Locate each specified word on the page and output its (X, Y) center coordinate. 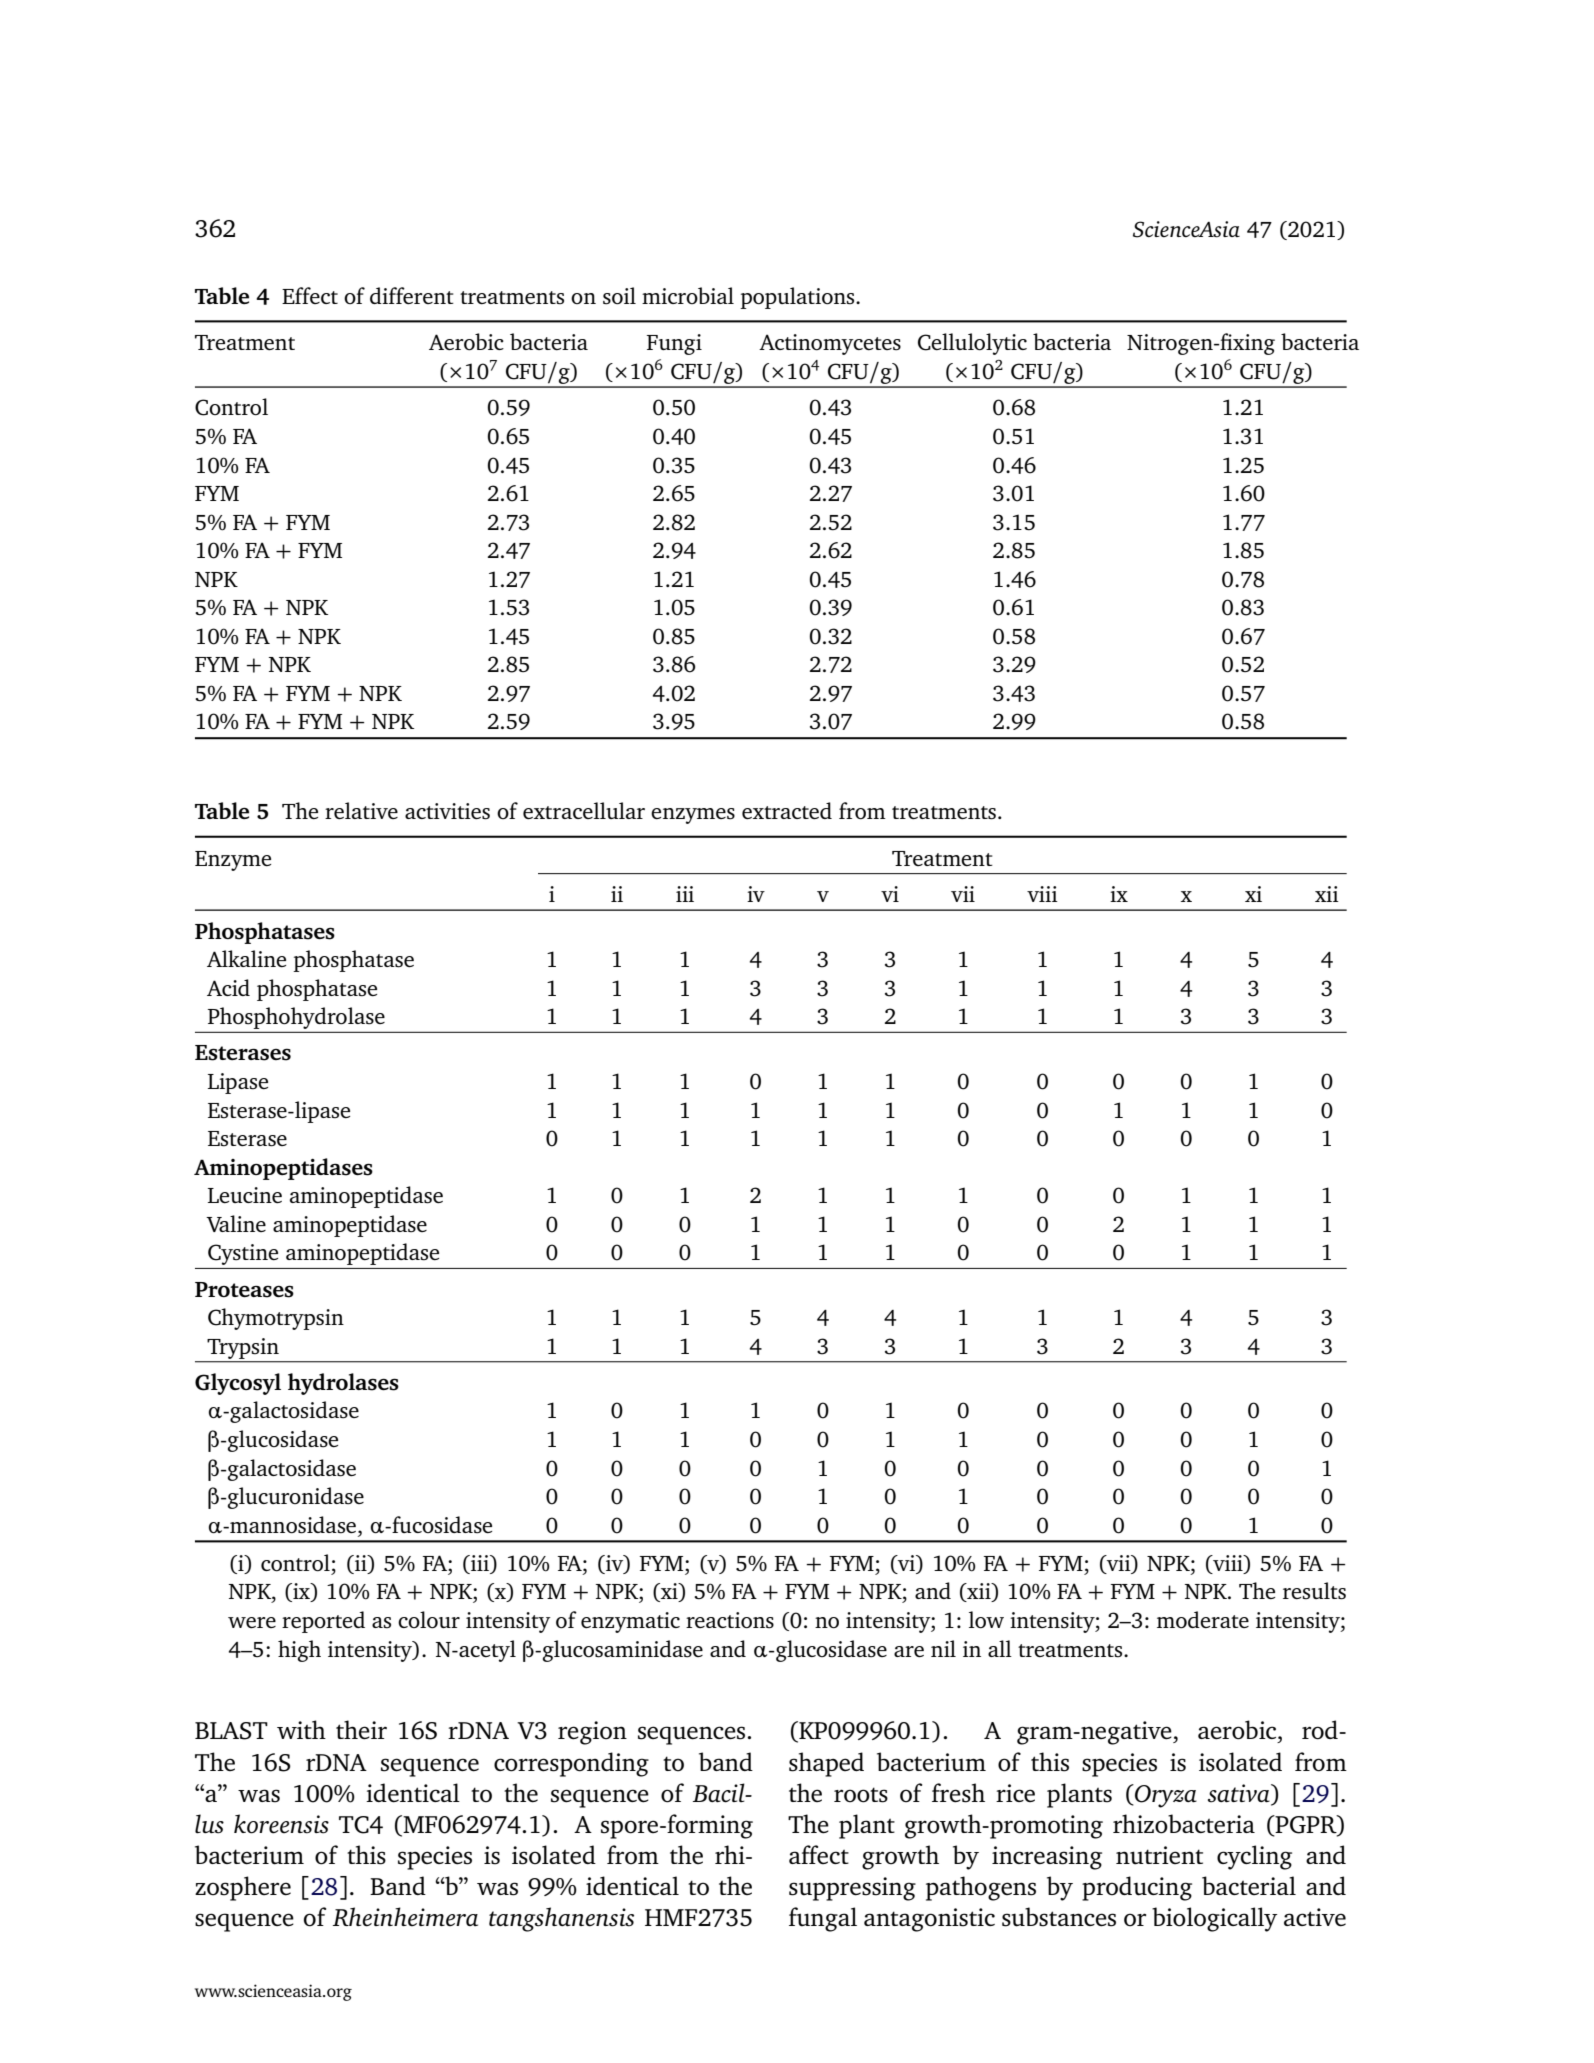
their (361, 1730)
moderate (1203, 1620)
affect (819, 1854)
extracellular (584, 810)
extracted (787, 810)
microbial (688, 295)
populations (798, 298)
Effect (310, 295)
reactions (730, 1620)
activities (447, 811)
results (1314, 1591)
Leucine (245, 1195)
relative (361, 810)
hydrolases (343, 1384)
